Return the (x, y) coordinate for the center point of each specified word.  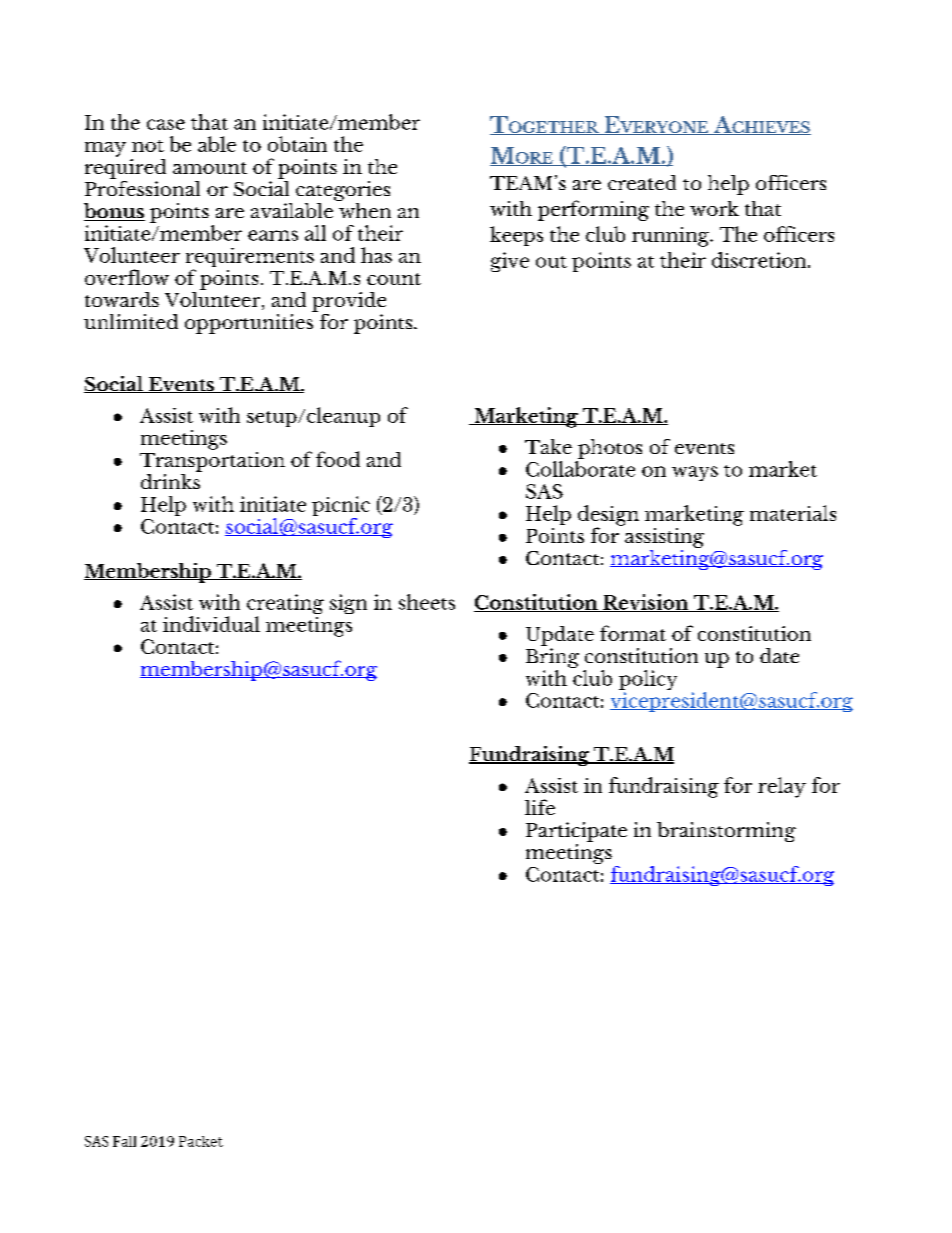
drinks (171, 480)
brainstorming (726, 832)
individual (211, 624)
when (364, 209)
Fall (124, 1141)
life (540, 807)
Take (548, 446)
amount (210, 168)
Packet (201, 1141)
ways (695, 473)
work (714, 208)
